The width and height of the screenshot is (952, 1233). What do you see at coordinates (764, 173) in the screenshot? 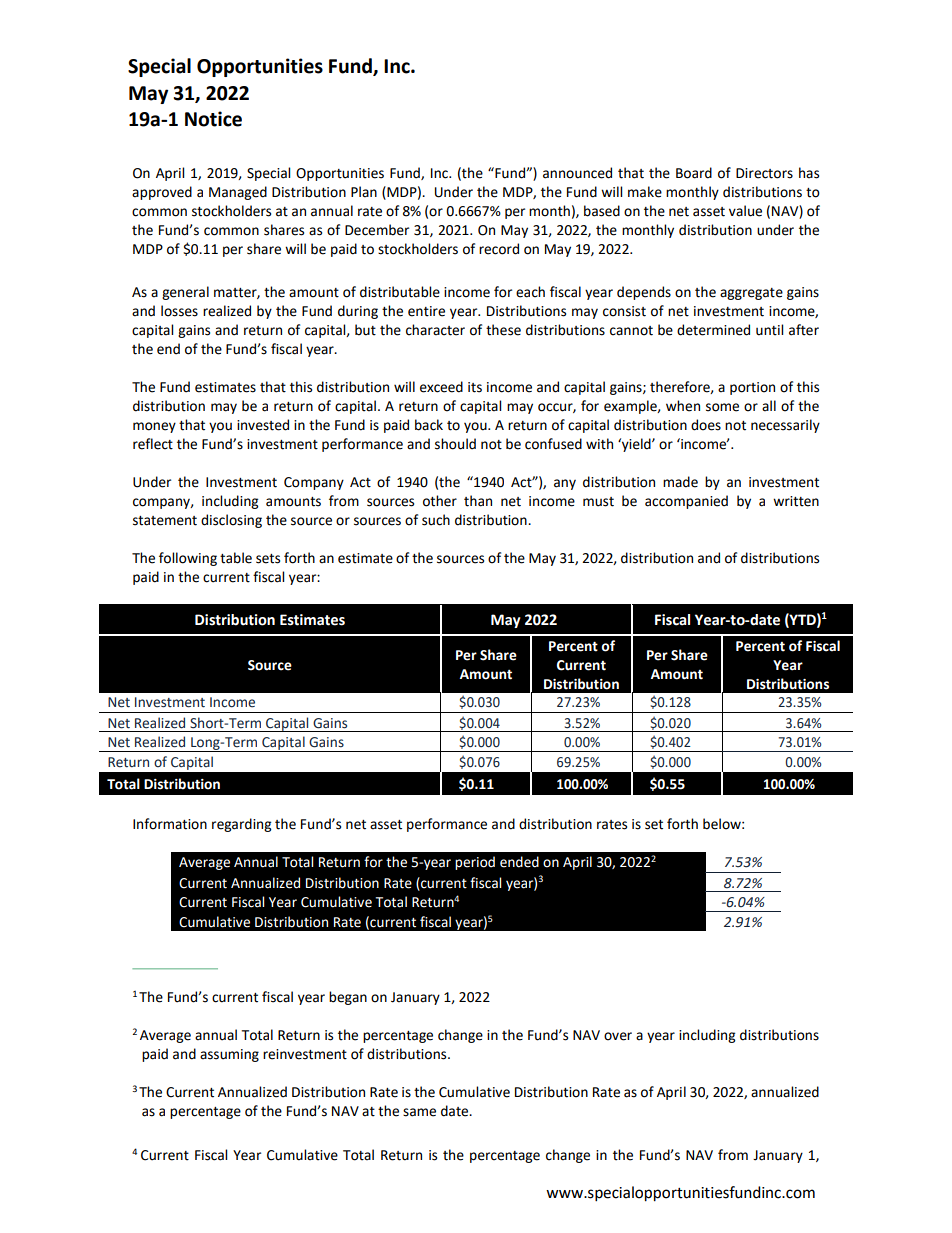
I see `Directors` at bounding box center [764, 173].
